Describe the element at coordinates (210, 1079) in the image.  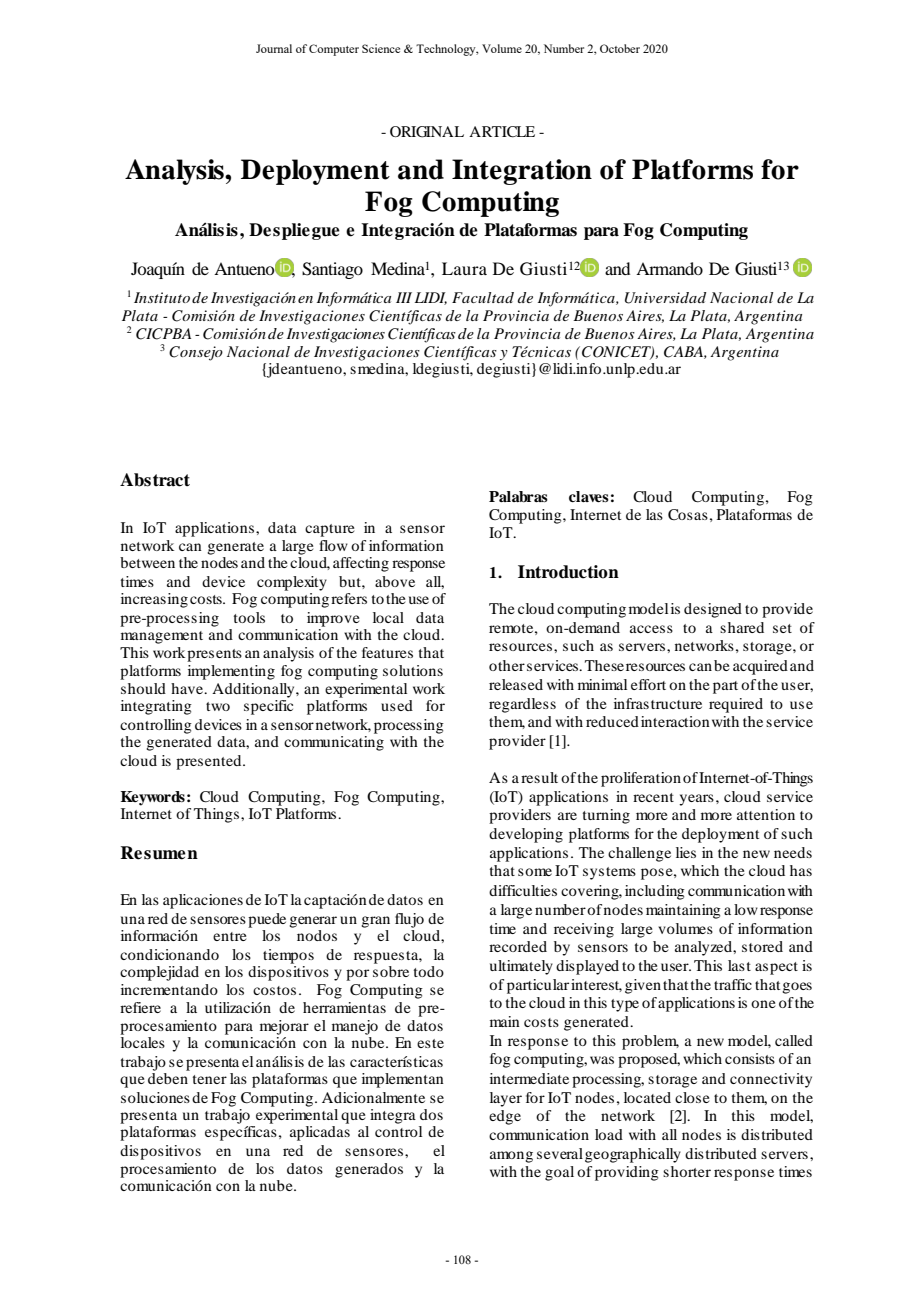
I see `tener` at that location.
